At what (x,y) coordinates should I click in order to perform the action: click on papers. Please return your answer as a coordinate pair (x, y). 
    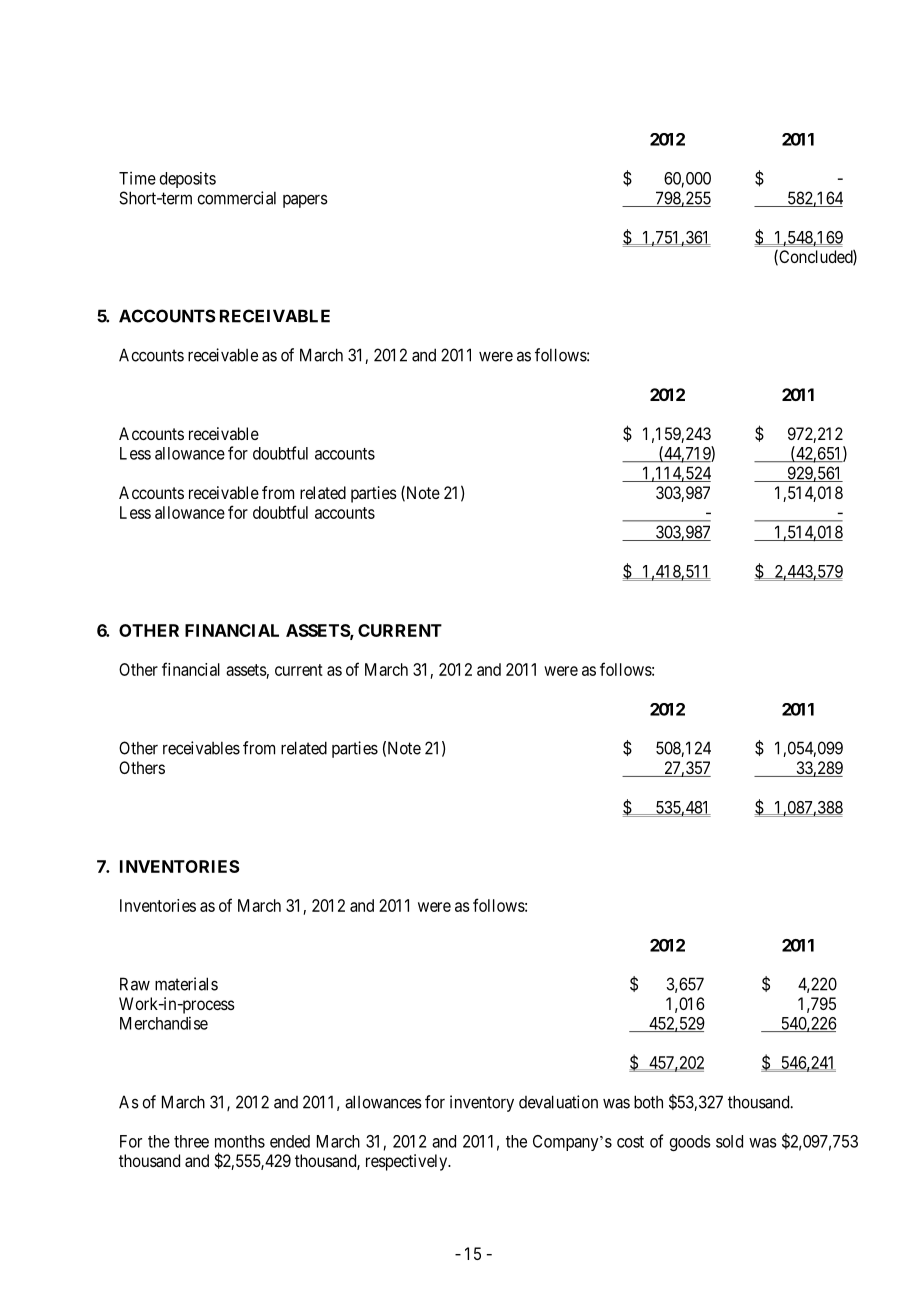
    Looking at the image, I should click on (305, 201).
